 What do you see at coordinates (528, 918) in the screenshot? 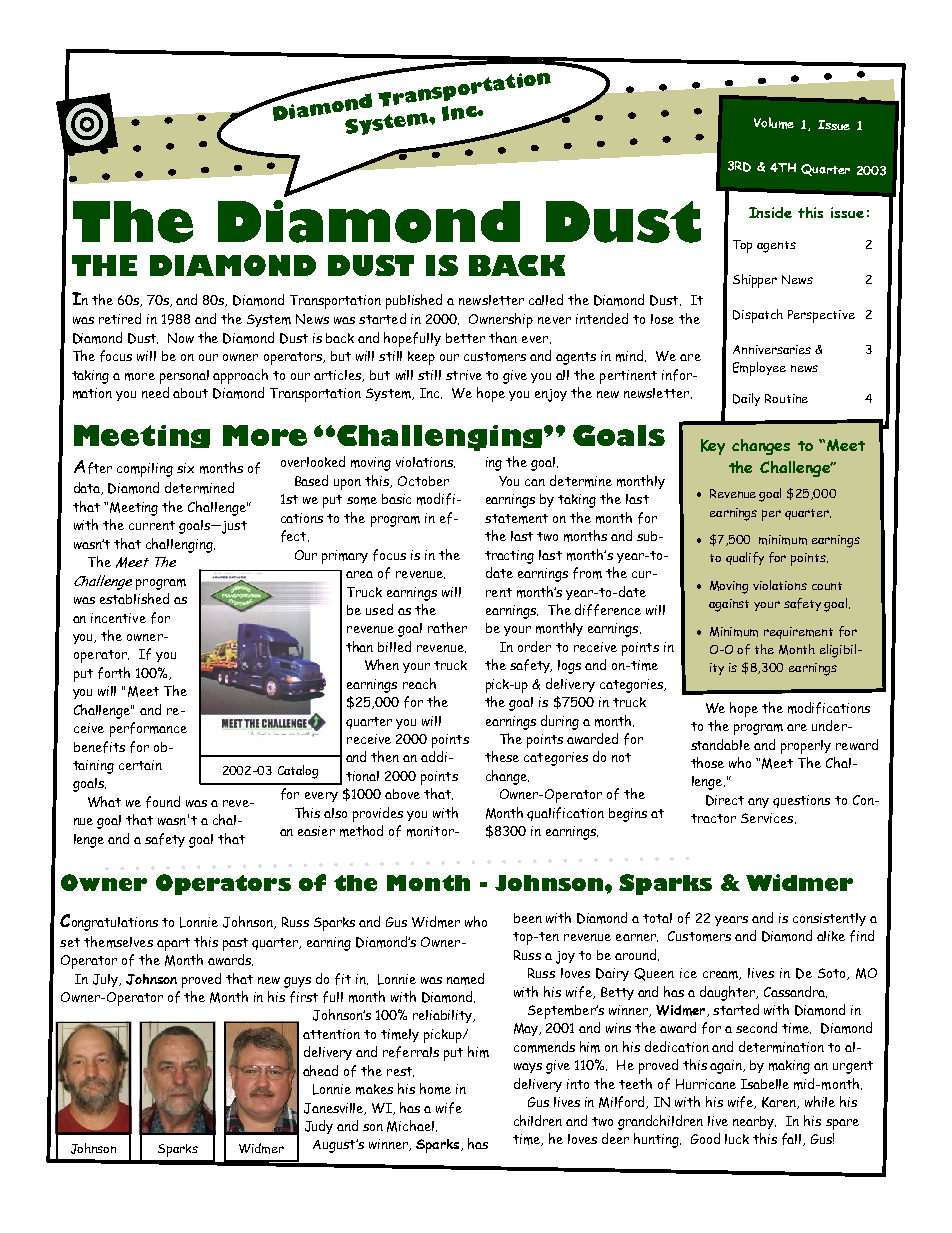
I see `been` at bounding box center [528, 918].
